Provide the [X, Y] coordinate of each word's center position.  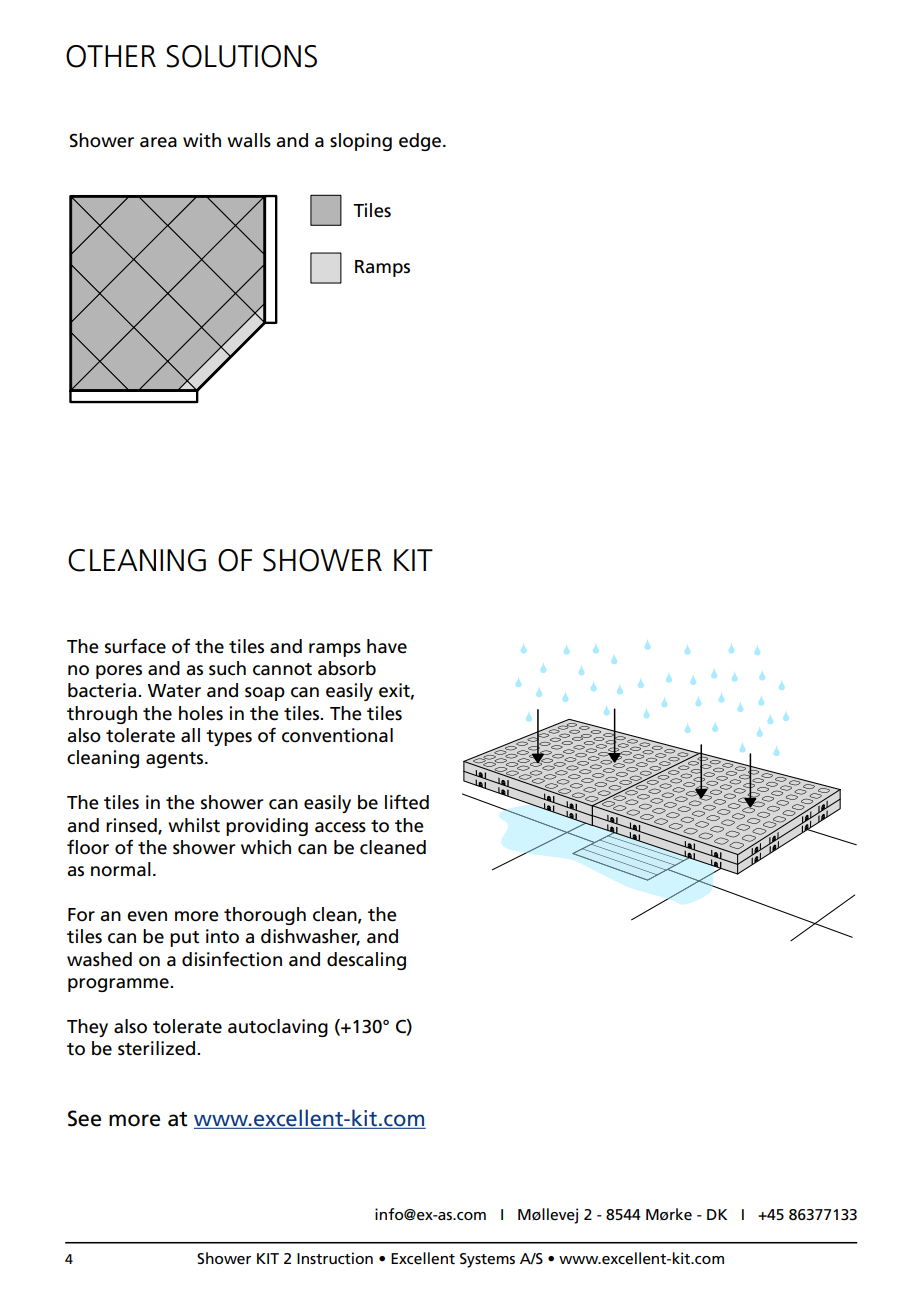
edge [421, 142]
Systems [487, 1260]
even [147, 916]
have [387, 646]
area [158, 142]
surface [135, 646]
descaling [366, 961]
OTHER [111, 56]
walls [249, 140]
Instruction [335, 1258]
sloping [361, 142]
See [84, 1118]
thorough [265, 916]
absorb [347, 668]
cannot [282, 669]
